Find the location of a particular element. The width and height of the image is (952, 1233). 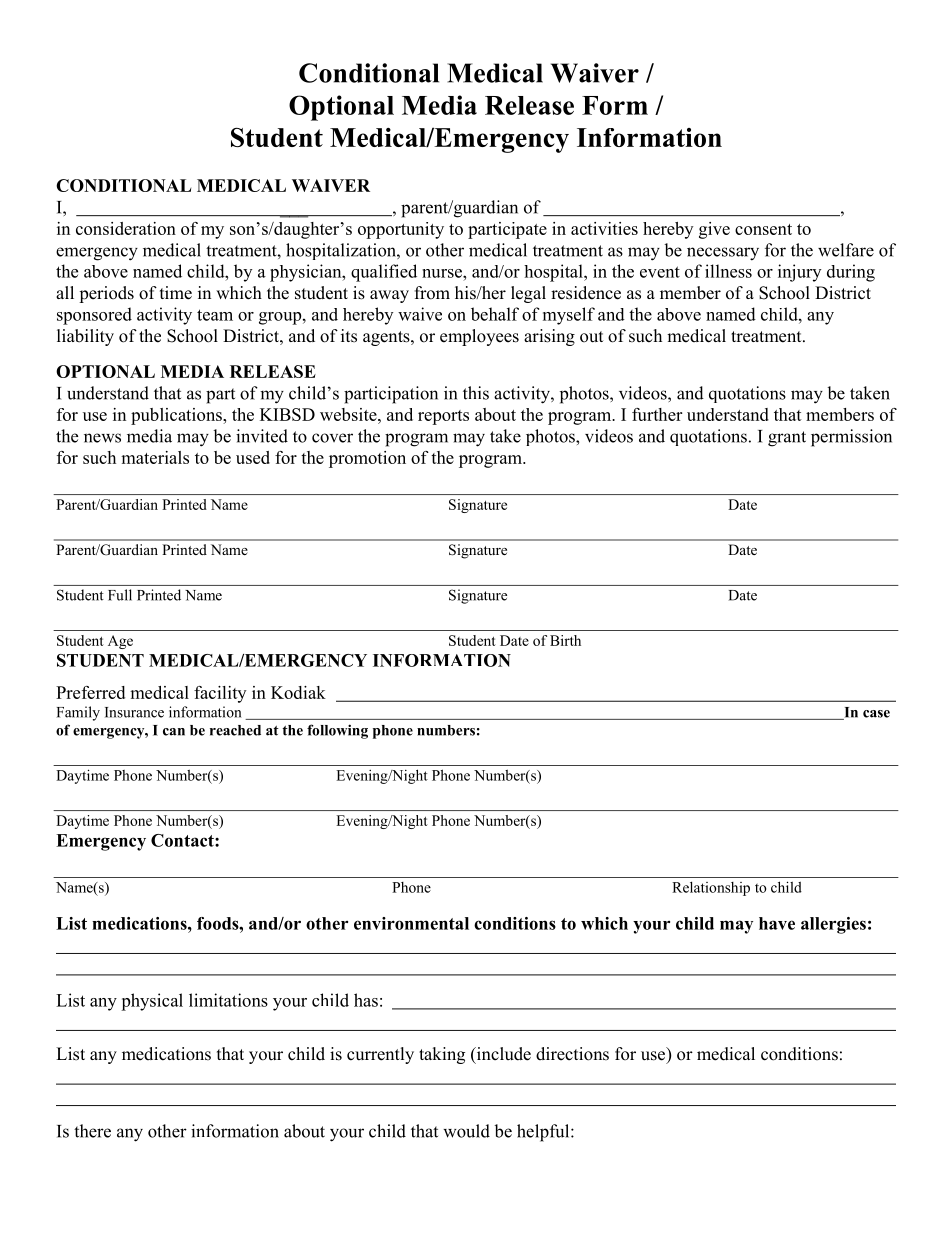

promotion is located at coordinates (367, 459).
